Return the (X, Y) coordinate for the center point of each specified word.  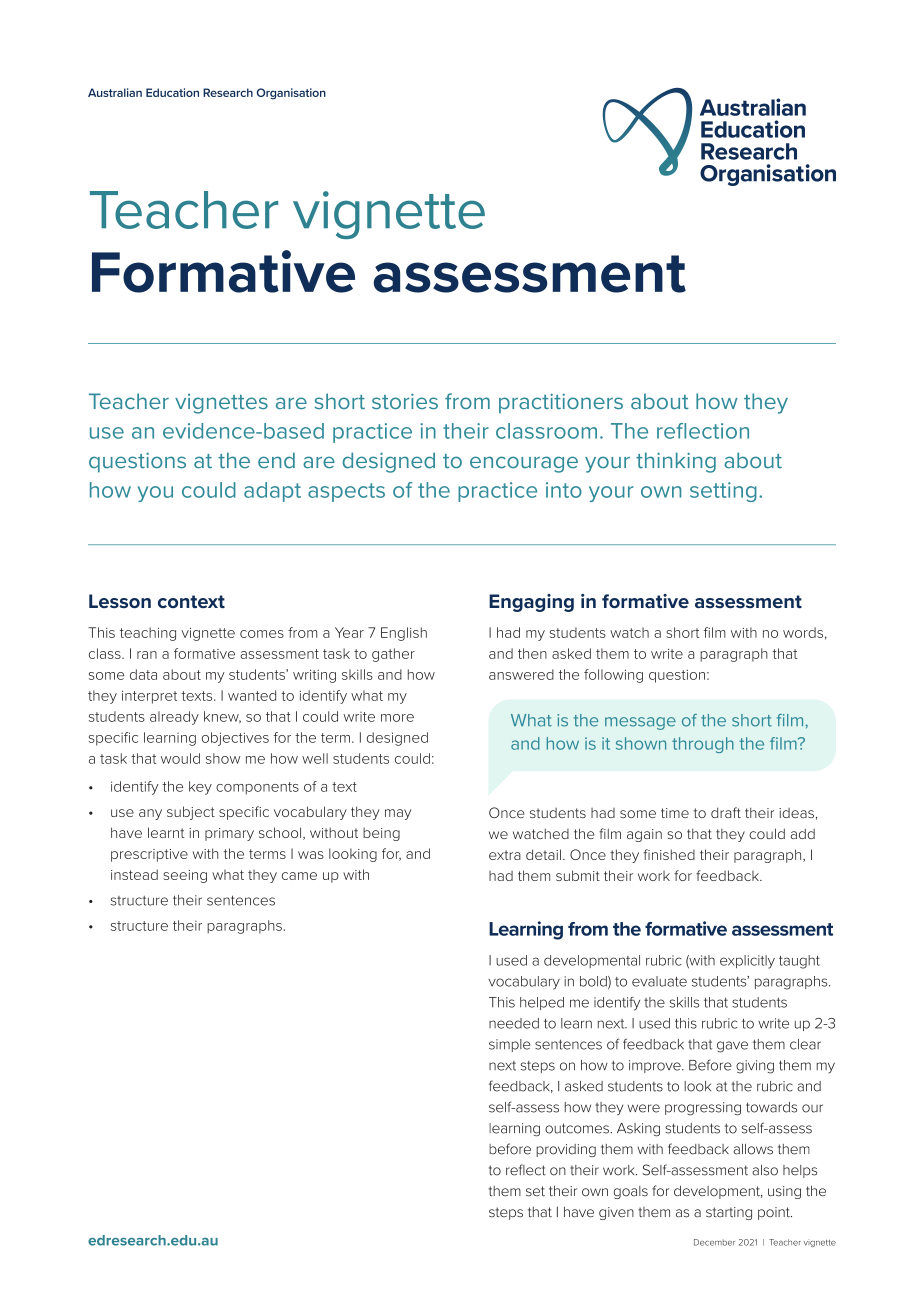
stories (405, 401)
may (398, 814)
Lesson (120, 601)
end (276, 460)
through (703, 745)
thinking (676, 462)
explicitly (747, 962)
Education (172, 92)
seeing (185, 876)
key (200, 788)
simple (509, 1045)
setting (723, 492)
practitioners (561, 403)
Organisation (291, 94)
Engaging (531, 603)
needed (514, 1023)
